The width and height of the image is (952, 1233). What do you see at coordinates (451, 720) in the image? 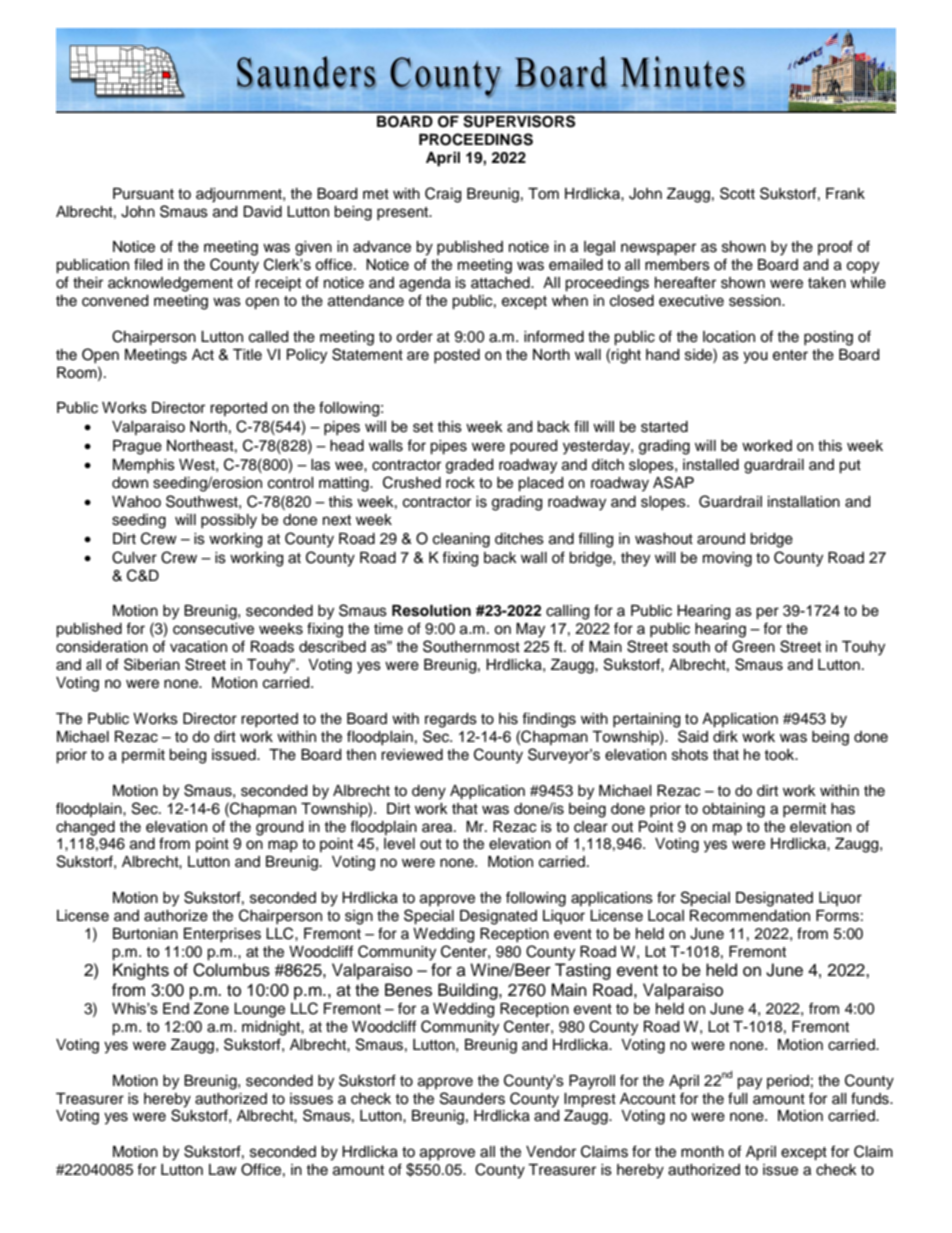
I see `regards` at bounding box center [451, 720].
